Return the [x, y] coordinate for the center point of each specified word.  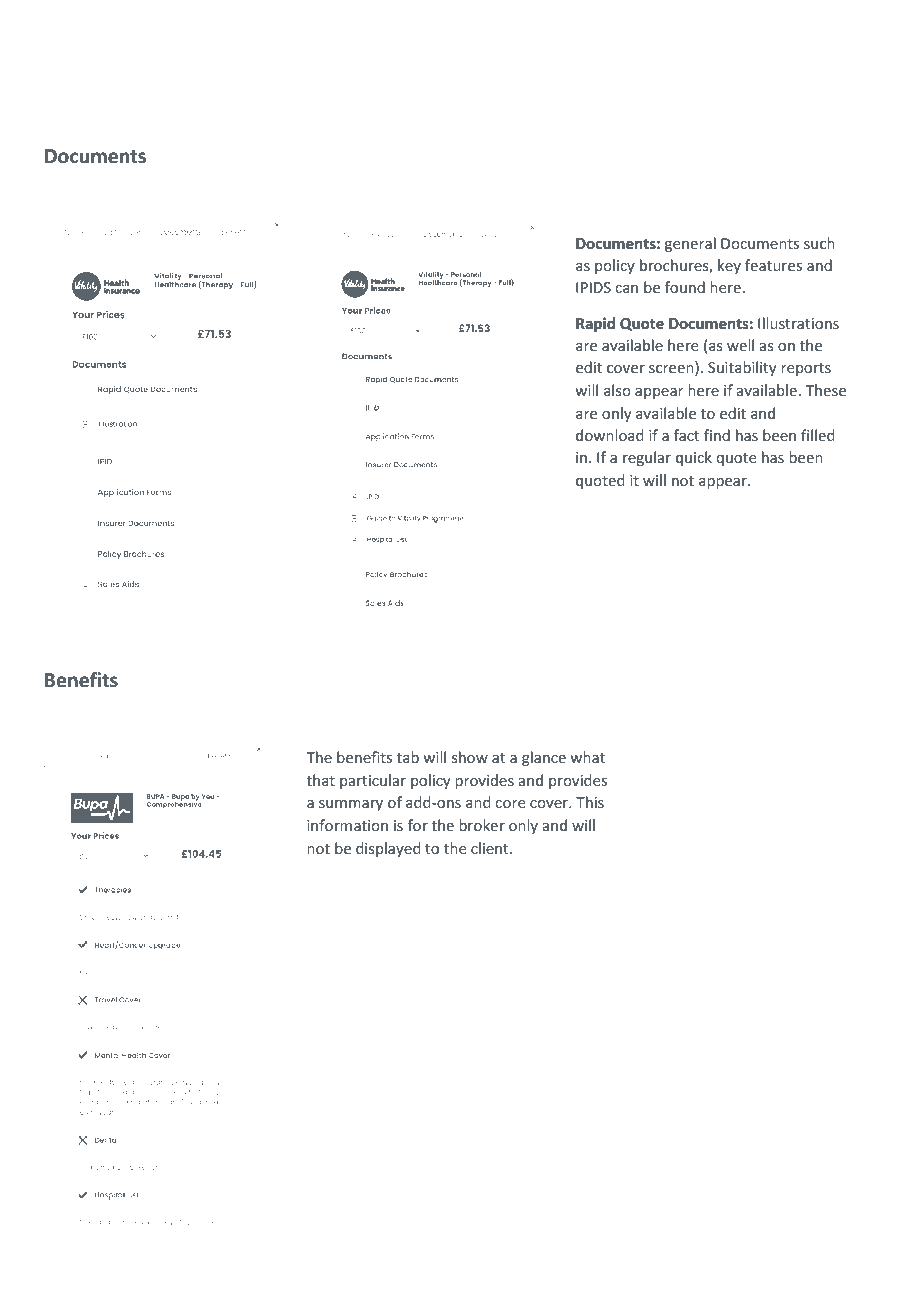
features [773, 265]
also [617, 390]
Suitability [742, 368]
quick [694, 458]
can [626, 289]
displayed [388, 849]
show [470, 757]
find [717, 435]
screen [672, 370]
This [590, 802]
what [587, 757]
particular [373, 781]
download [610, 435]
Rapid [595, 324]
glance [544, 758]
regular [647, 458]
